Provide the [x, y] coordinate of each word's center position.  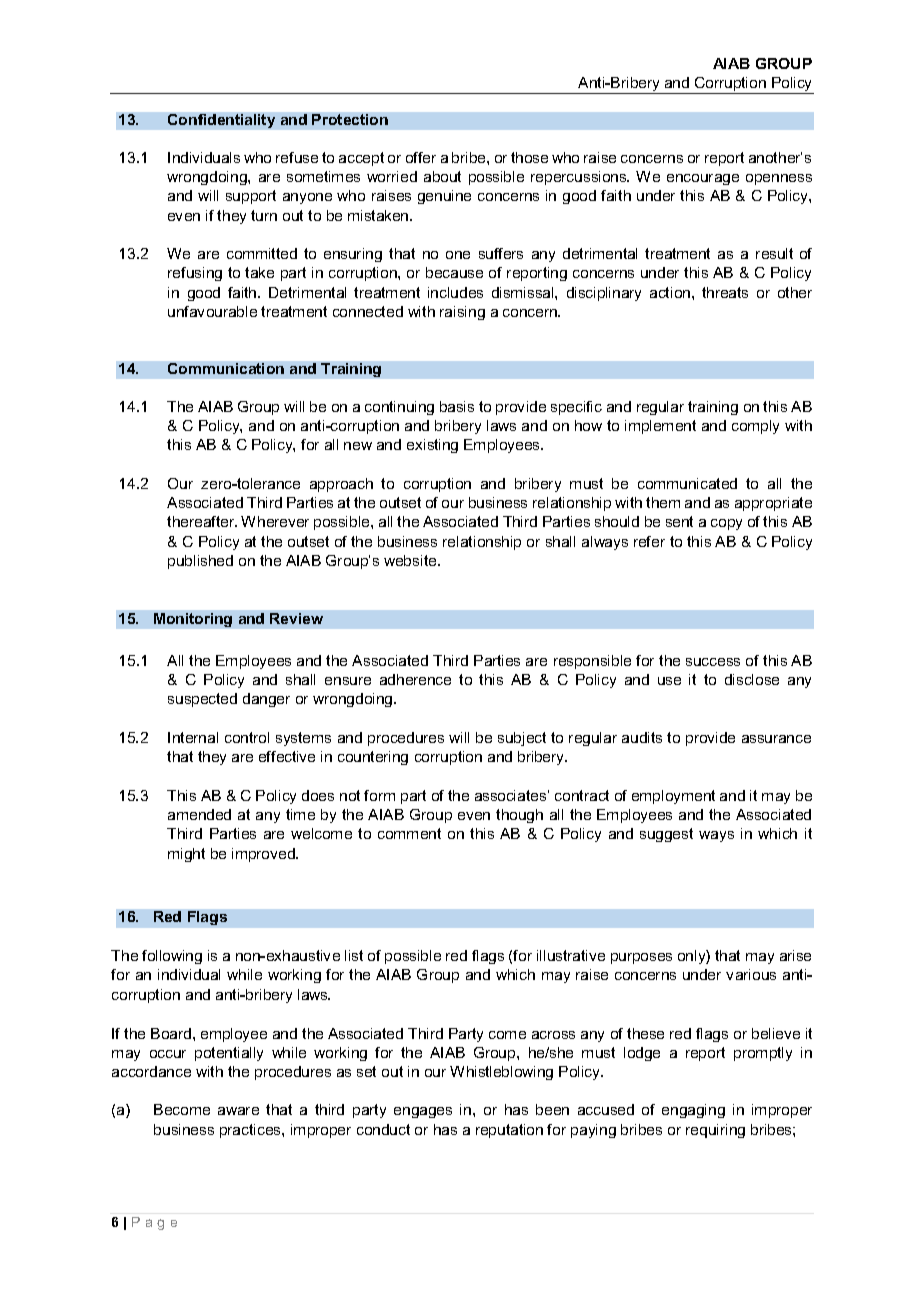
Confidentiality [221, 121]
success [713, 662]
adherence [415, 679]
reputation [509, 1131]
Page [154, 1223]
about [442, 176]
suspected [202, 700]
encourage [703, 179]
